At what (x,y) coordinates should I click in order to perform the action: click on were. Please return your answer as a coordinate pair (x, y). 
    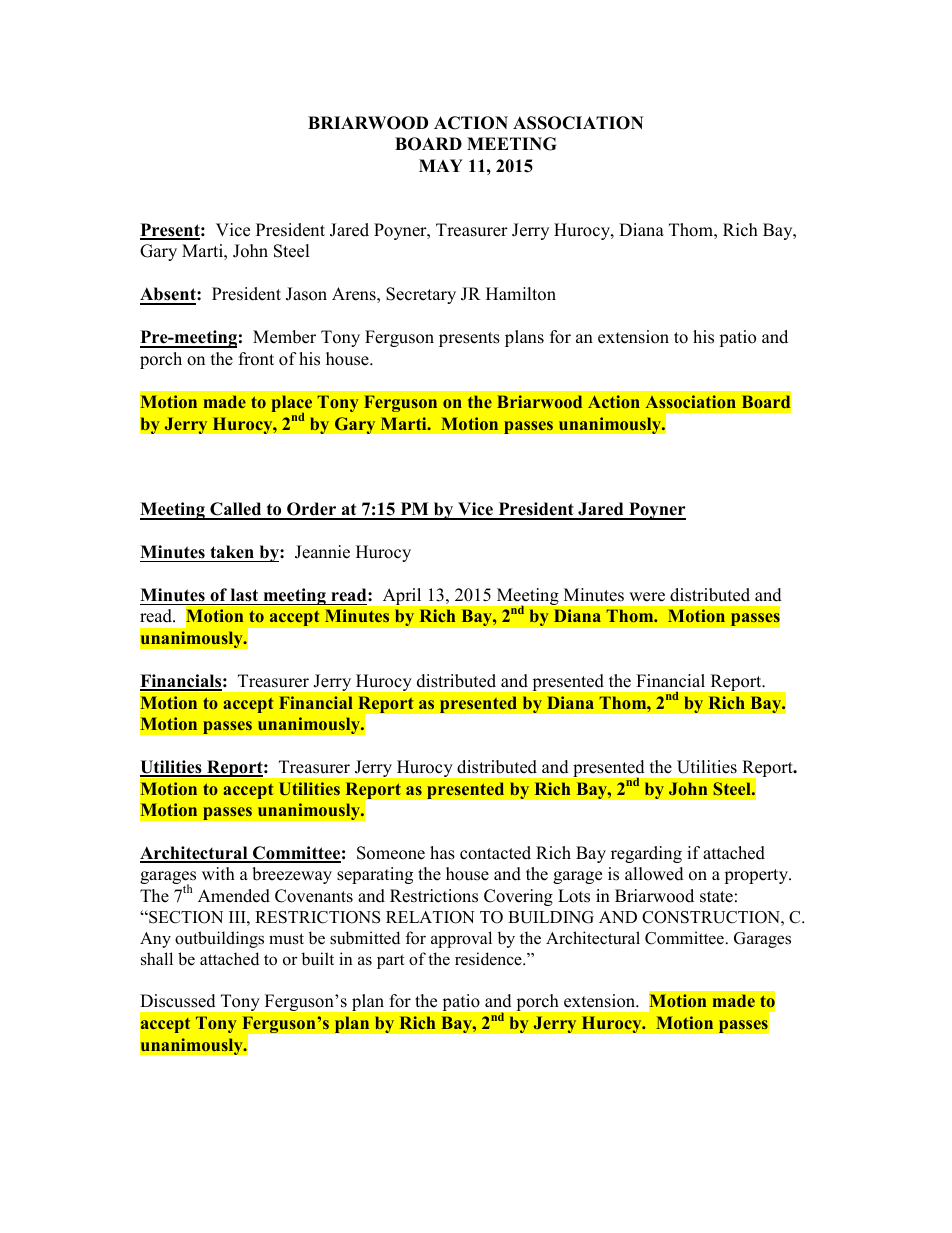
    Looking at the image, I should click on (647, 597).
